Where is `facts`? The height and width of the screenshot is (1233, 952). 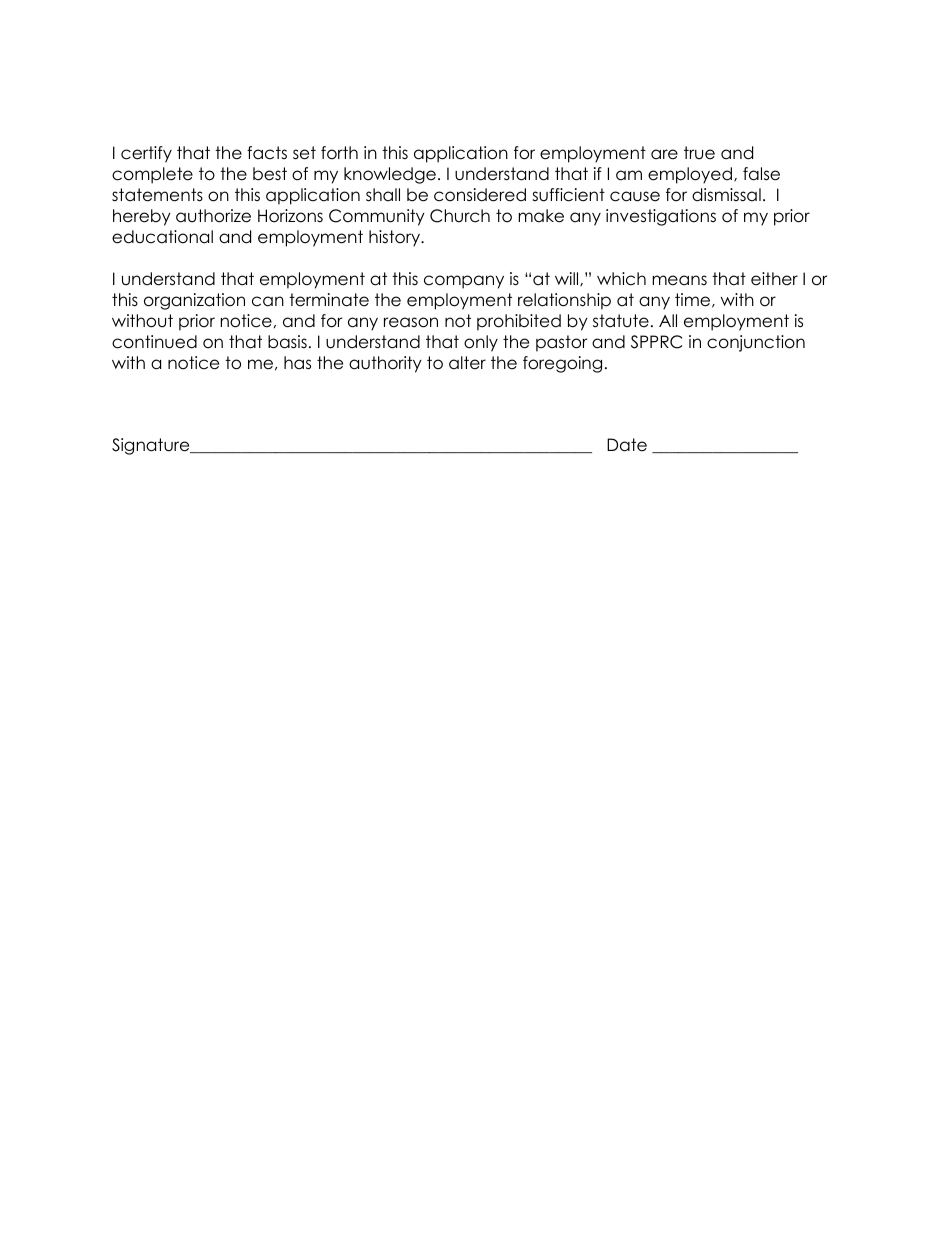
facts is located at coordinates (267, 153).
